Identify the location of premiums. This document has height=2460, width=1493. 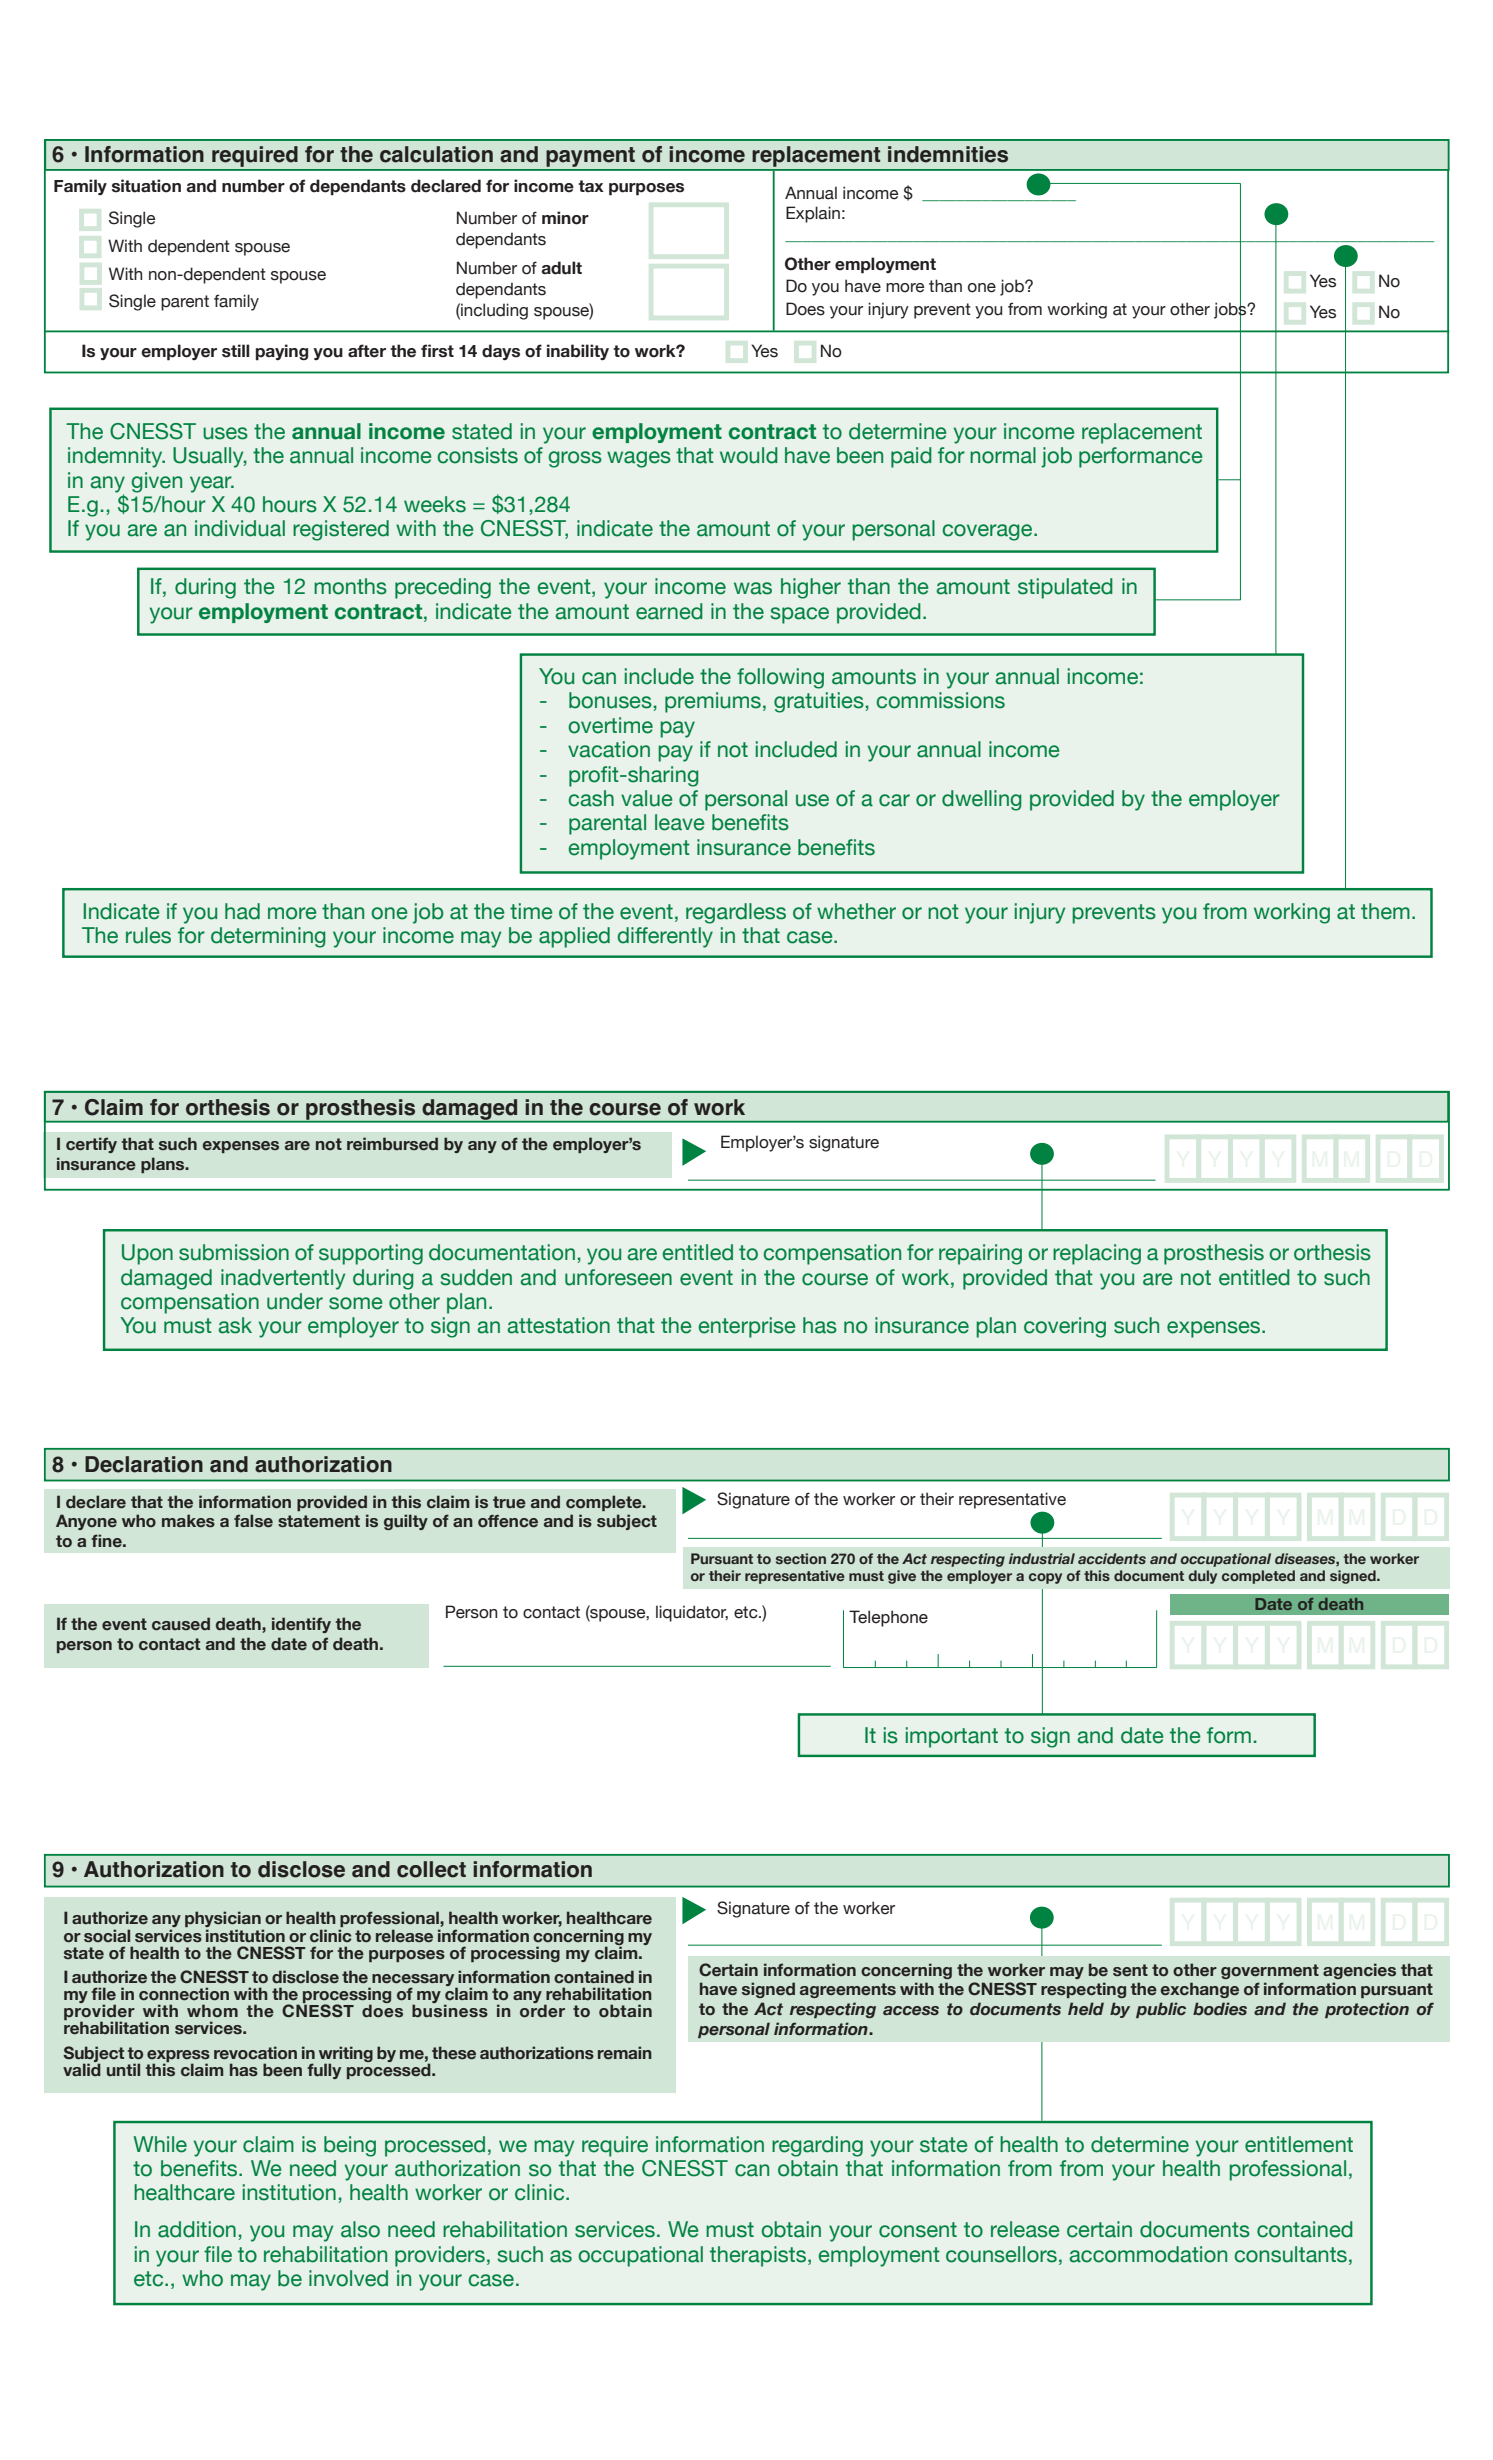
(713, 702).
